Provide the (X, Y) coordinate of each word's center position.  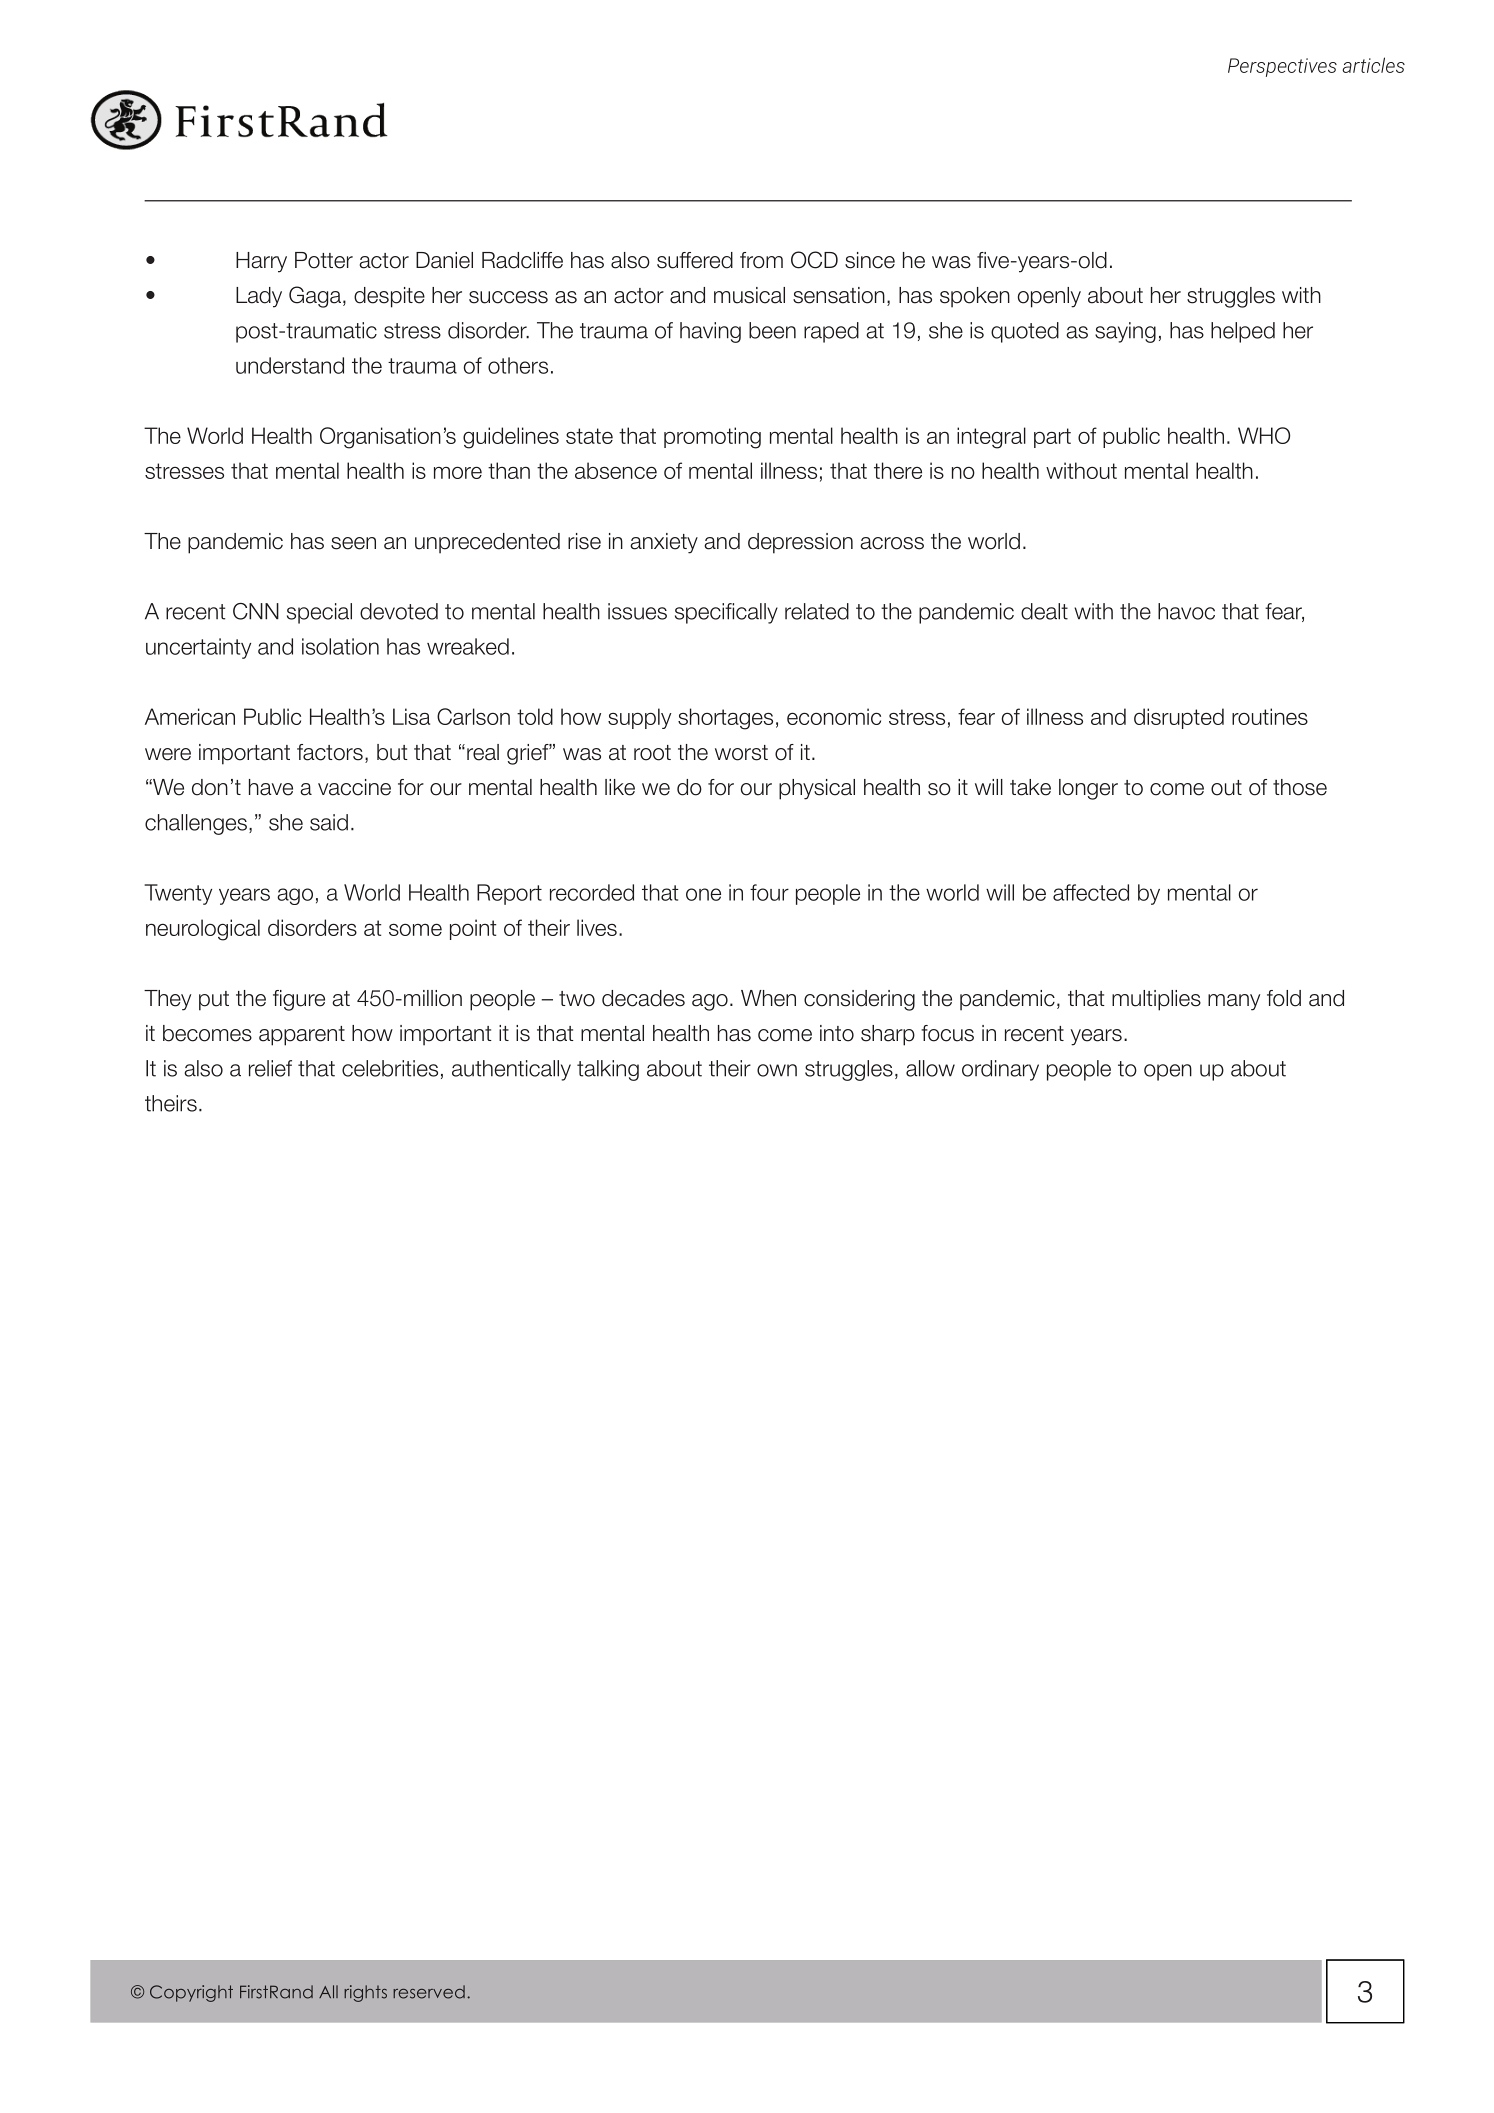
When (768, 998)
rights (365, 1993)
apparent (302, 1036)
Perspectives (1282, 67)
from (761, 260)
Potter (324, 260)
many (1234, 1002)
